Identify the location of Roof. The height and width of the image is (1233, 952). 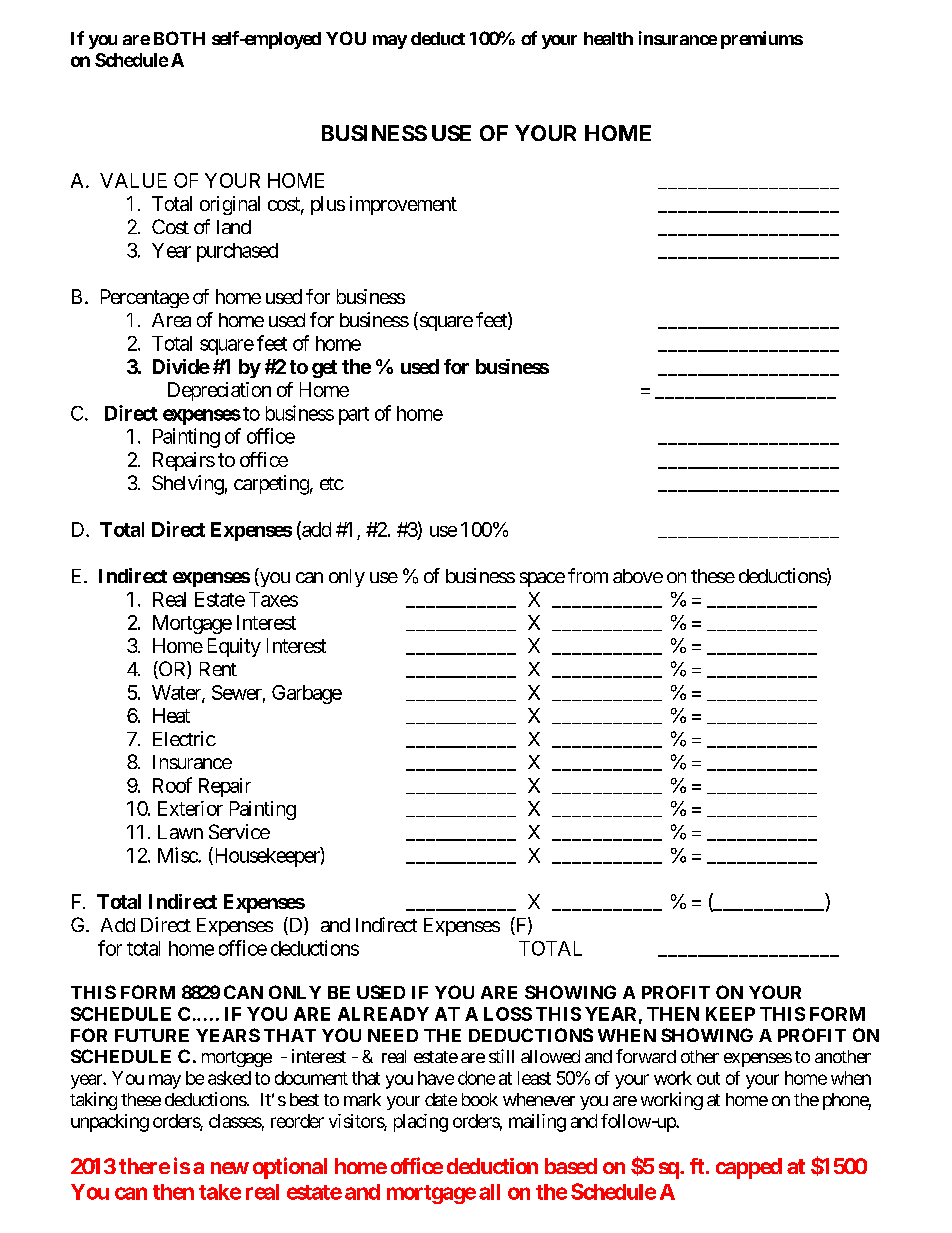
(172, 785).
